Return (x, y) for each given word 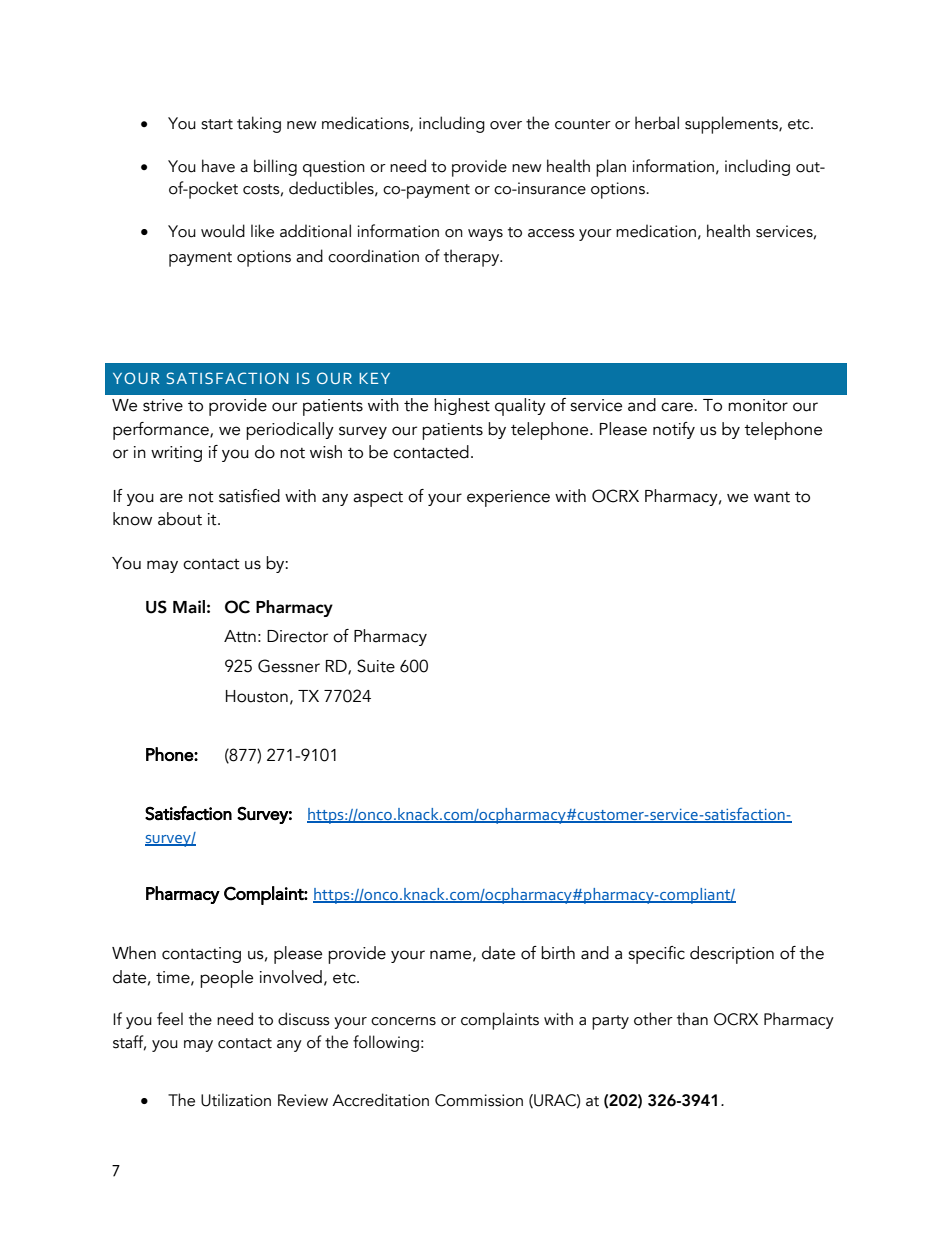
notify (674, 430)
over (506, 125)
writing (176, 454)
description (732, 955)
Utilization (236, 1100)
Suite (376, 666)
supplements (732, 125)
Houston (257, 696)
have (218, 166)
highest (462, 406)
